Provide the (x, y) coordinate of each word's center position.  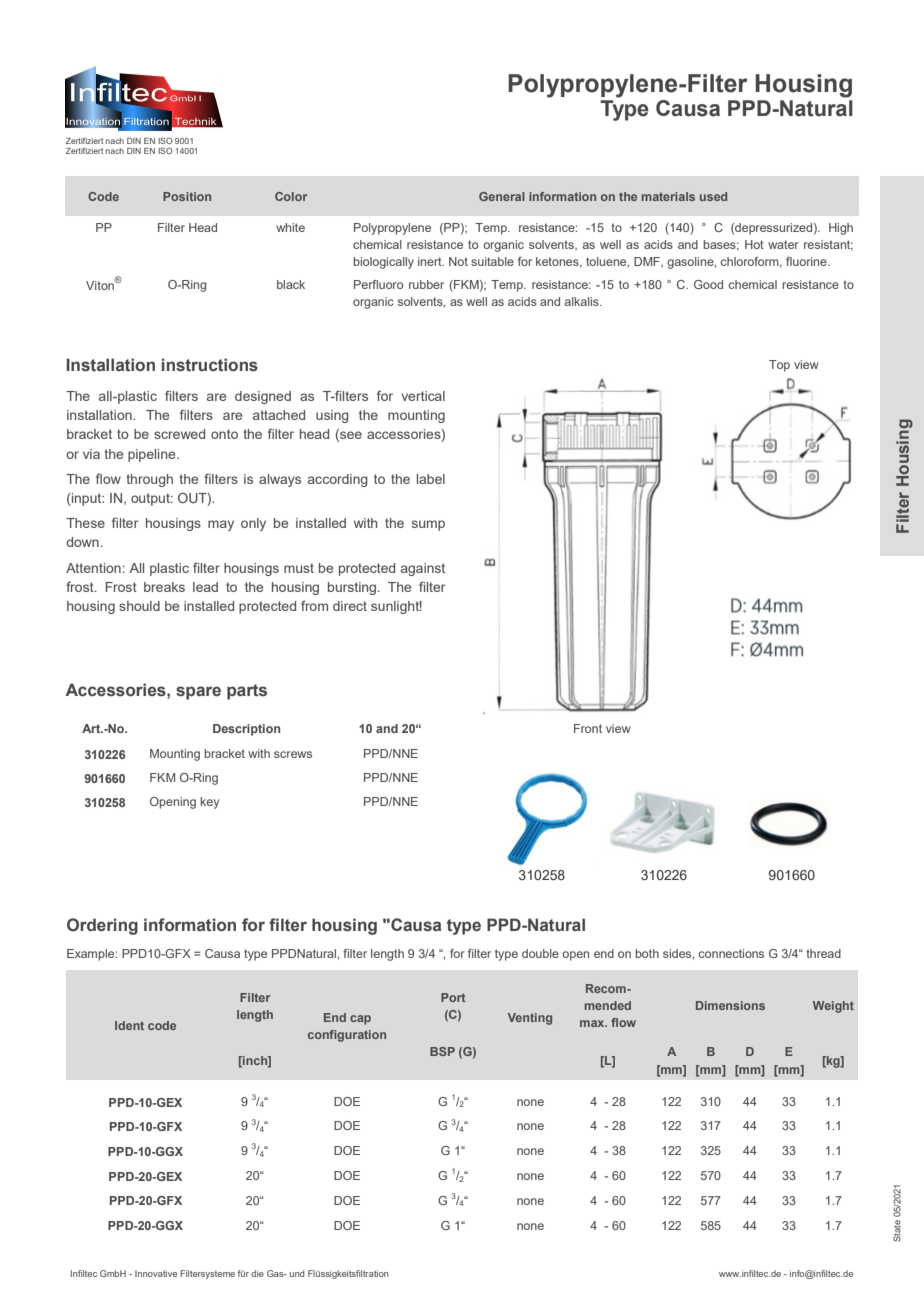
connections (731, 953)
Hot (754, 244)
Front (588, 728)
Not (458, 261)
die (257, 1273)
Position (187, 196)
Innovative (156, 1273)
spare (198, 693)
